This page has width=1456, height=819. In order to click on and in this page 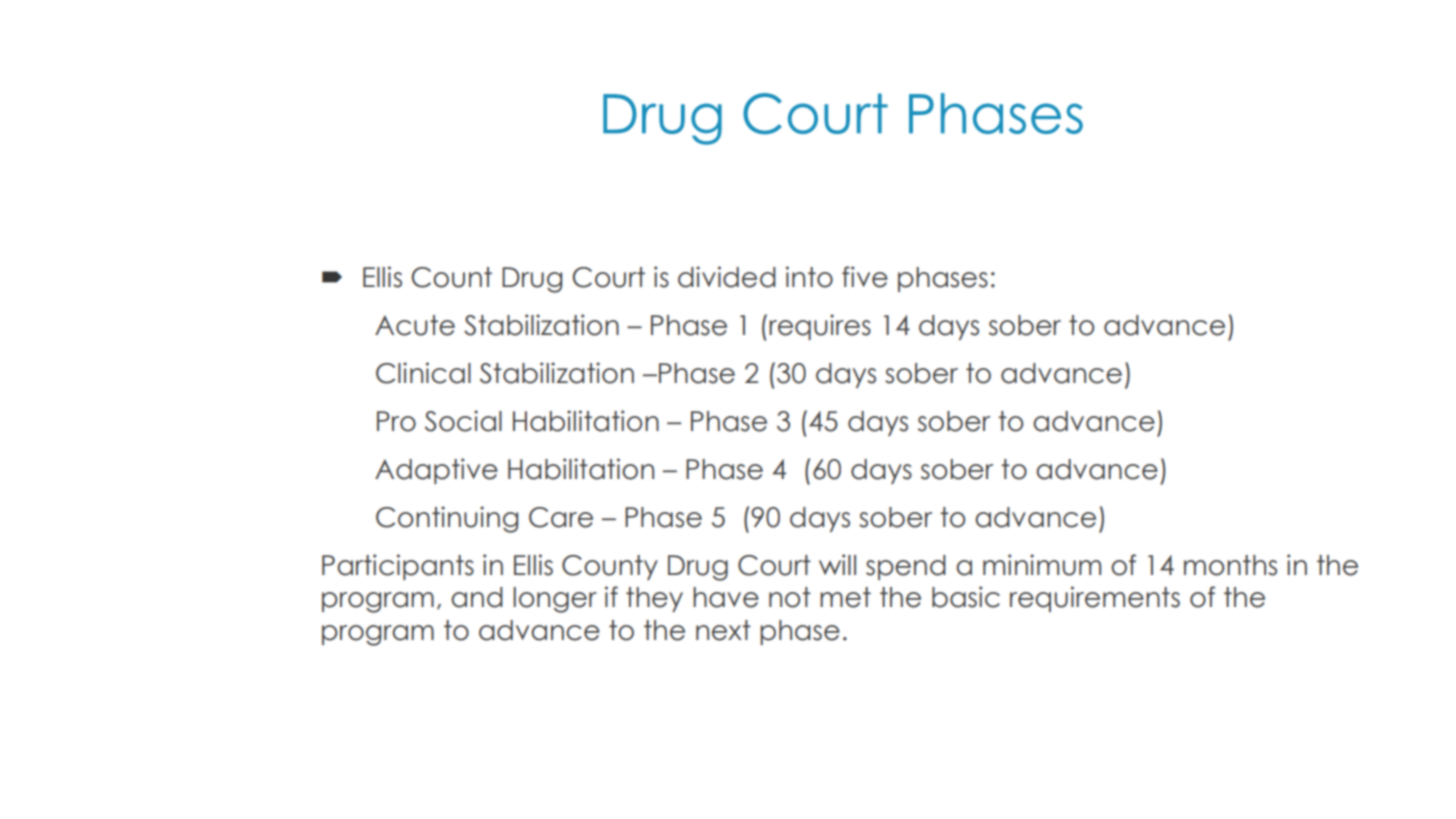, I will do `click(477, 597)`.
